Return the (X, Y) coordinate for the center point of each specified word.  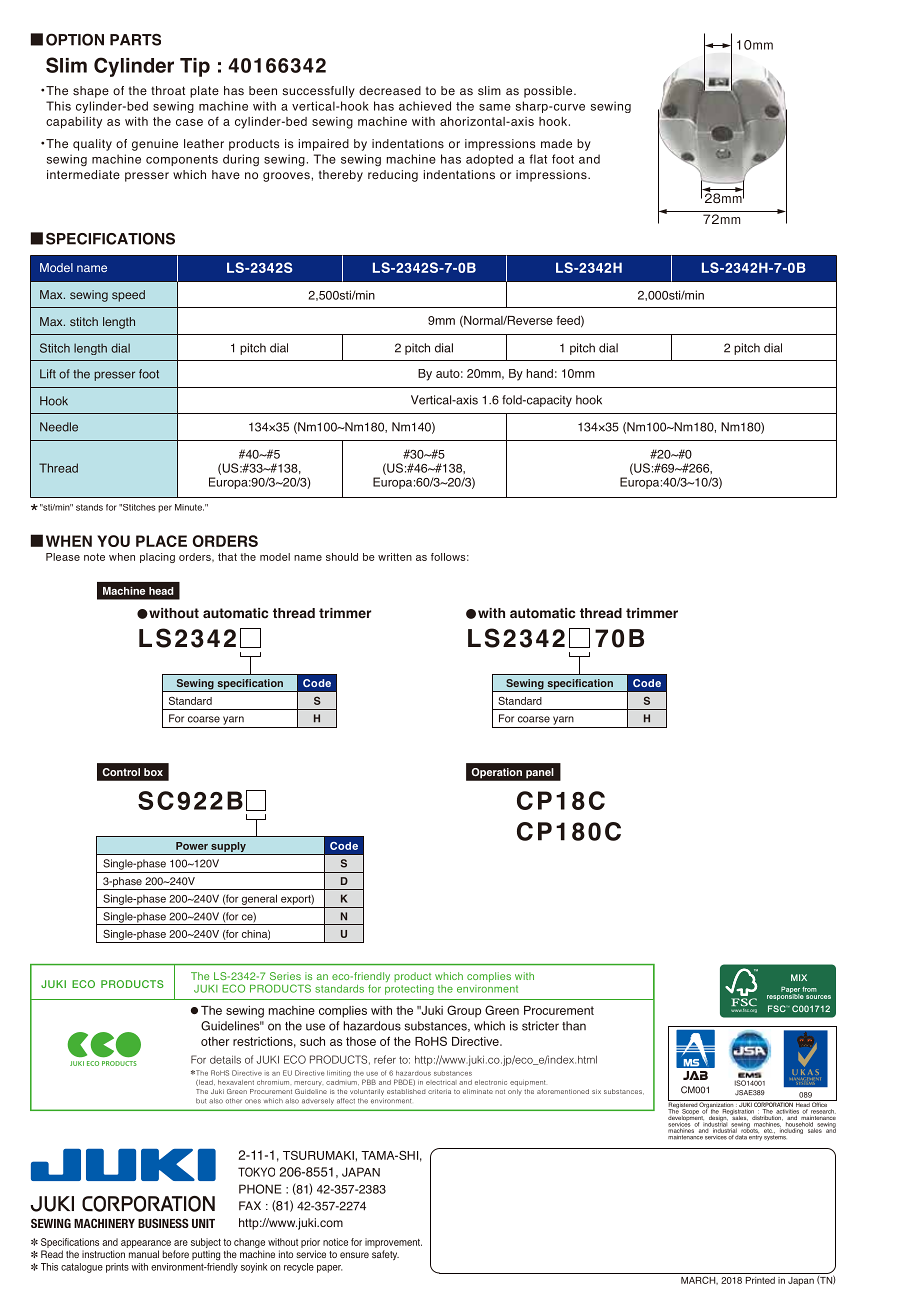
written (395, 557)
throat (168, 90)
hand (540, 373)
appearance (146, 1244)
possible (549, 92)
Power (192, 846)
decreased (390, 90)
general (259, 899)
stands (89, 507)
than (574, 1026)
